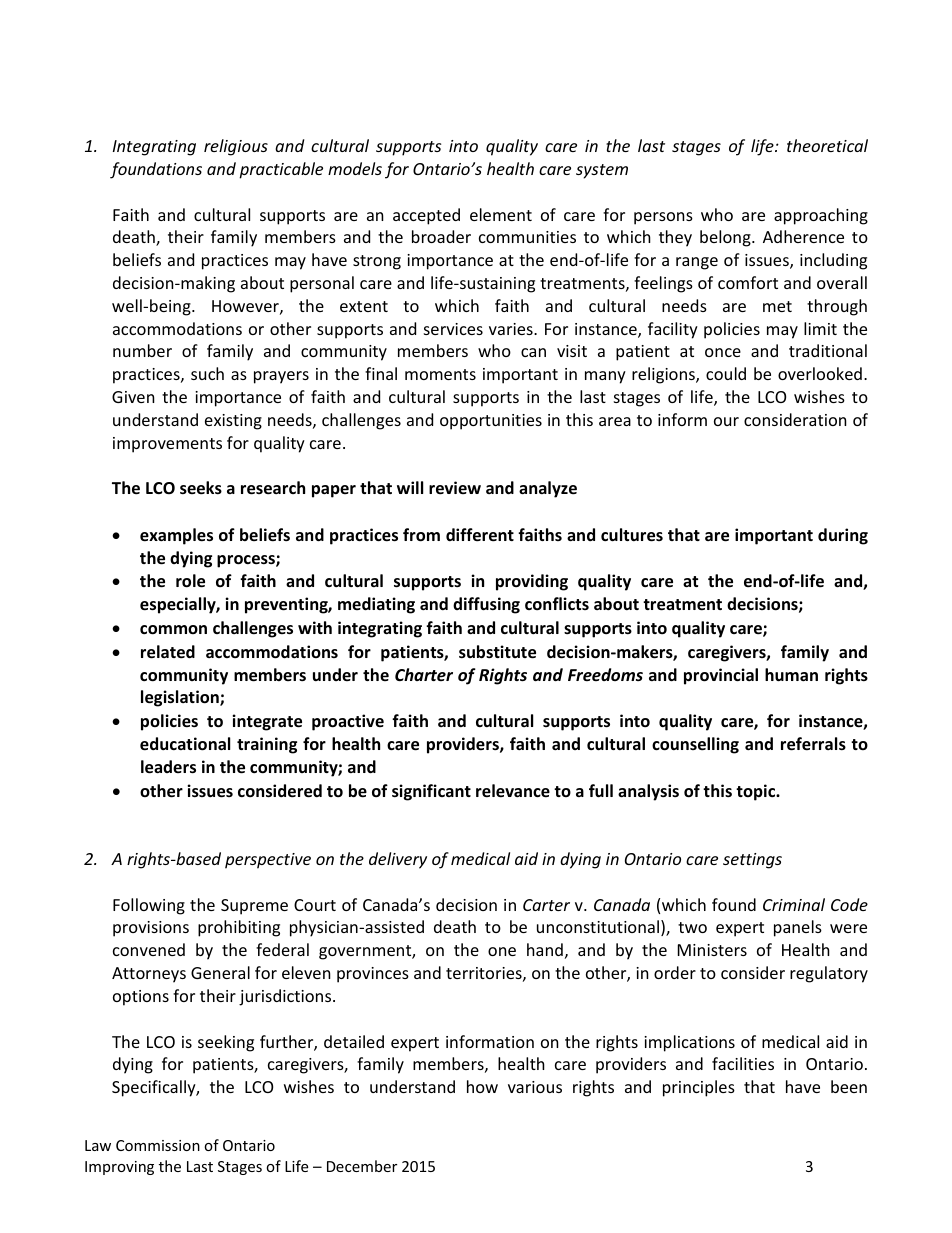 The image size is (952, 1233). What do you see at coordinates (513, 791) in the image?
I see `relevance` at bounding box center [513, 791].
